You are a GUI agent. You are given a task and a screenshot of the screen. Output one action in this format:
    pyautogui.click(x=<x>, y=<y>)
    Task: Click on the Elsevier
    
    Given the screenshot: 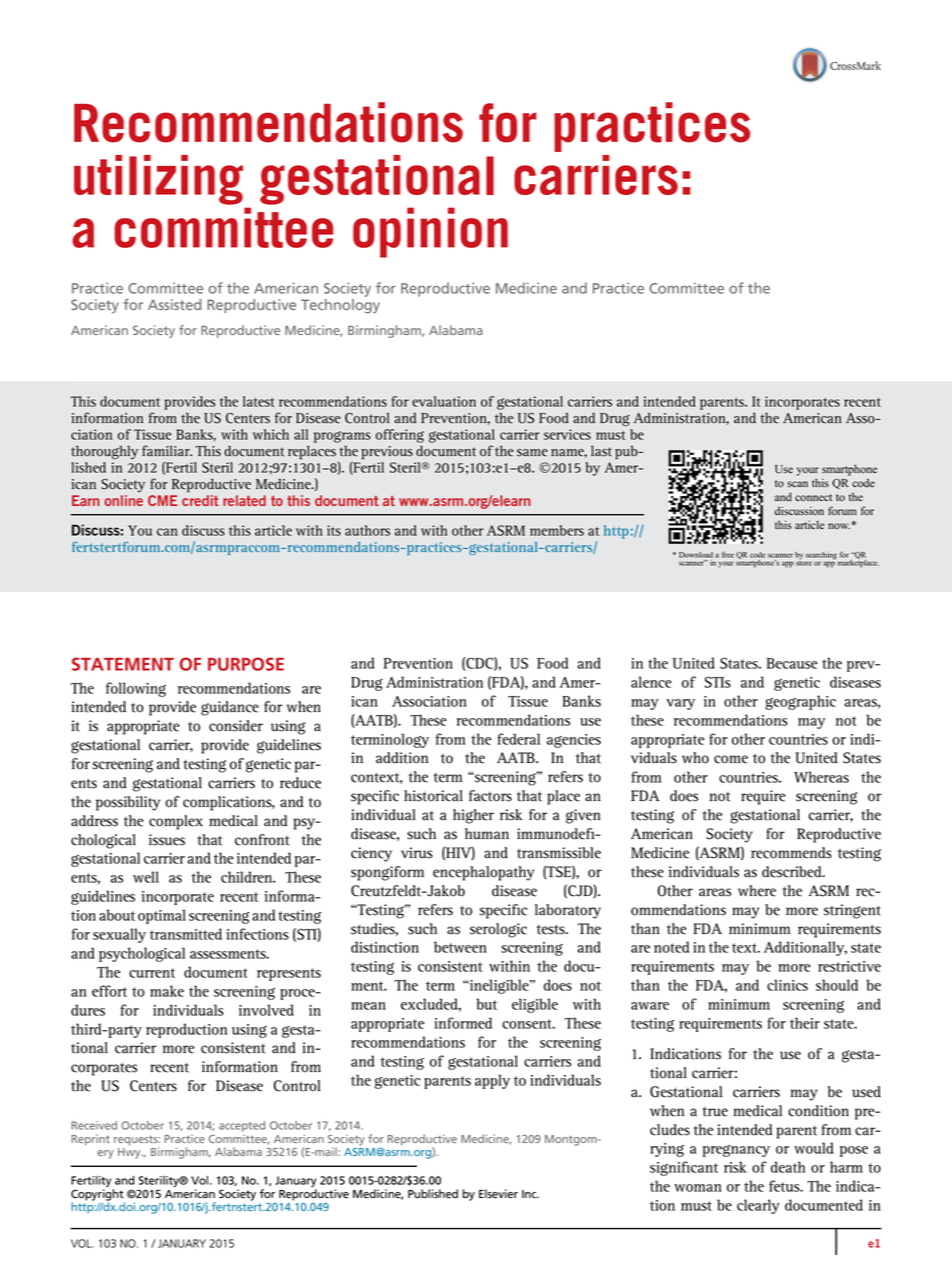 What is the action you would take?
    pyautogui.click(x=498, y=1194)
